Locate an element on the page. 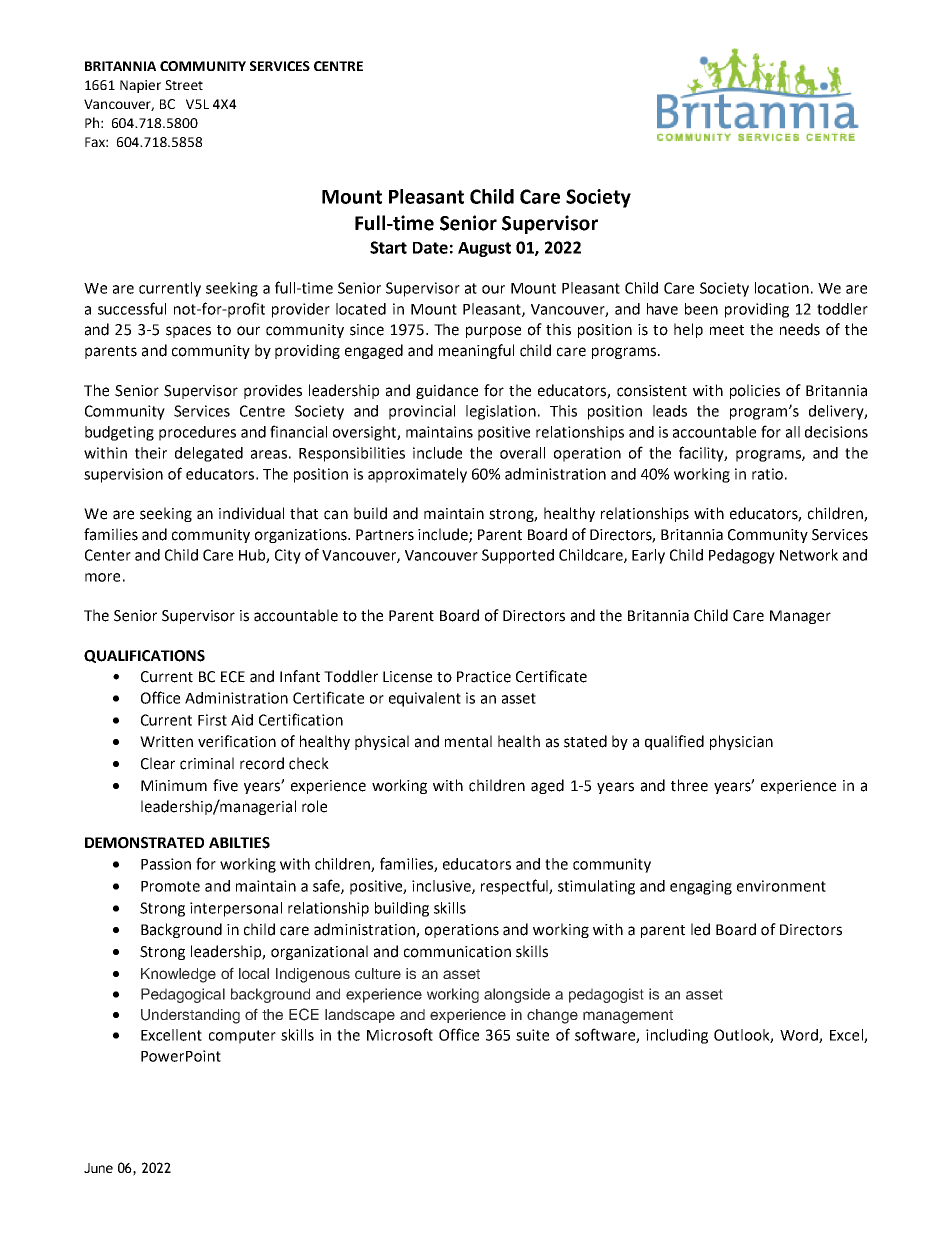 The width and height of the page is (952, 1233). Practice is located at coordinates (484, 677).
